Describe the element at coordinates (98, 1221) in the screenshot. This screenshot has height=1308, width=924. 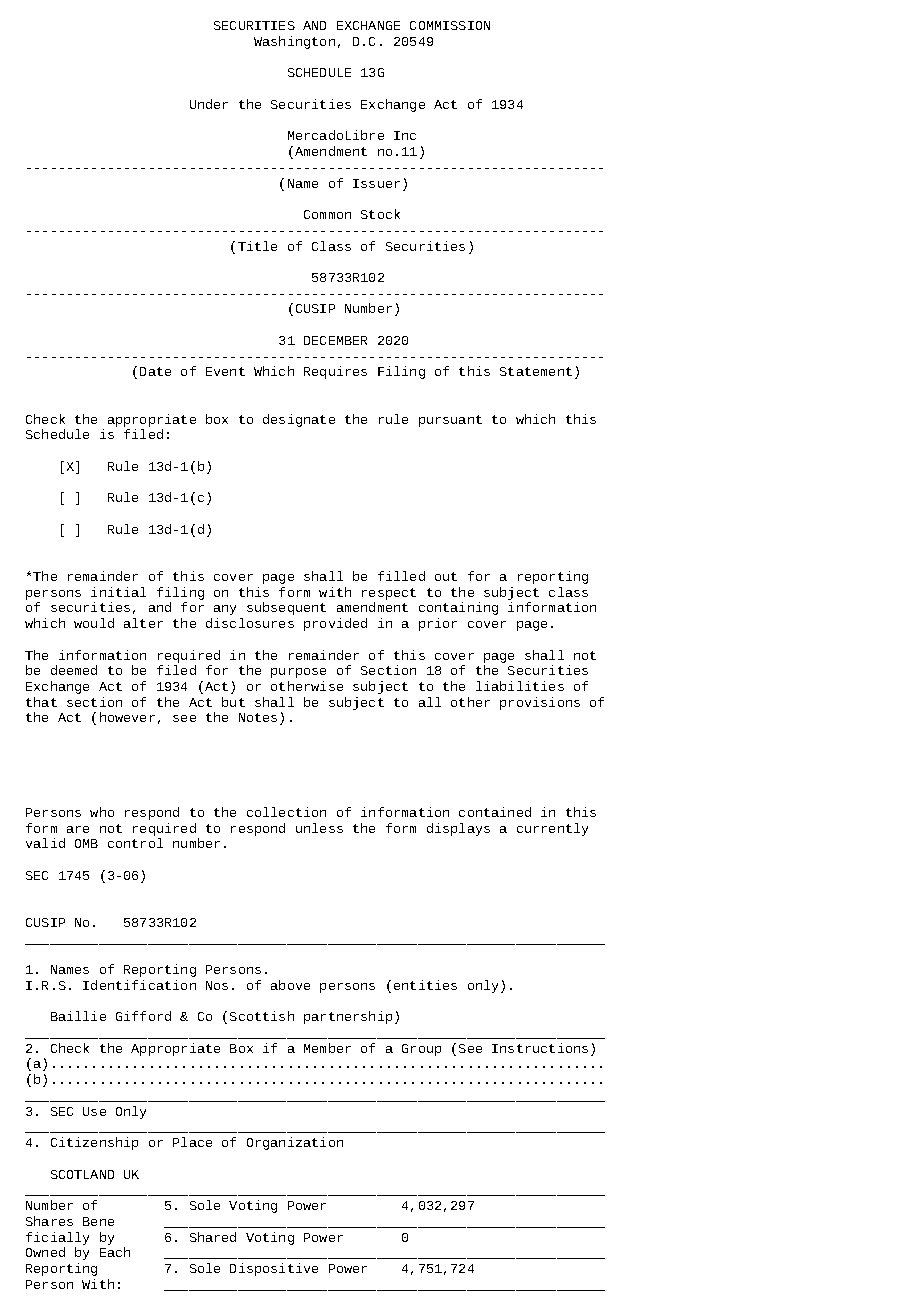
I see `Bene` at that location.
